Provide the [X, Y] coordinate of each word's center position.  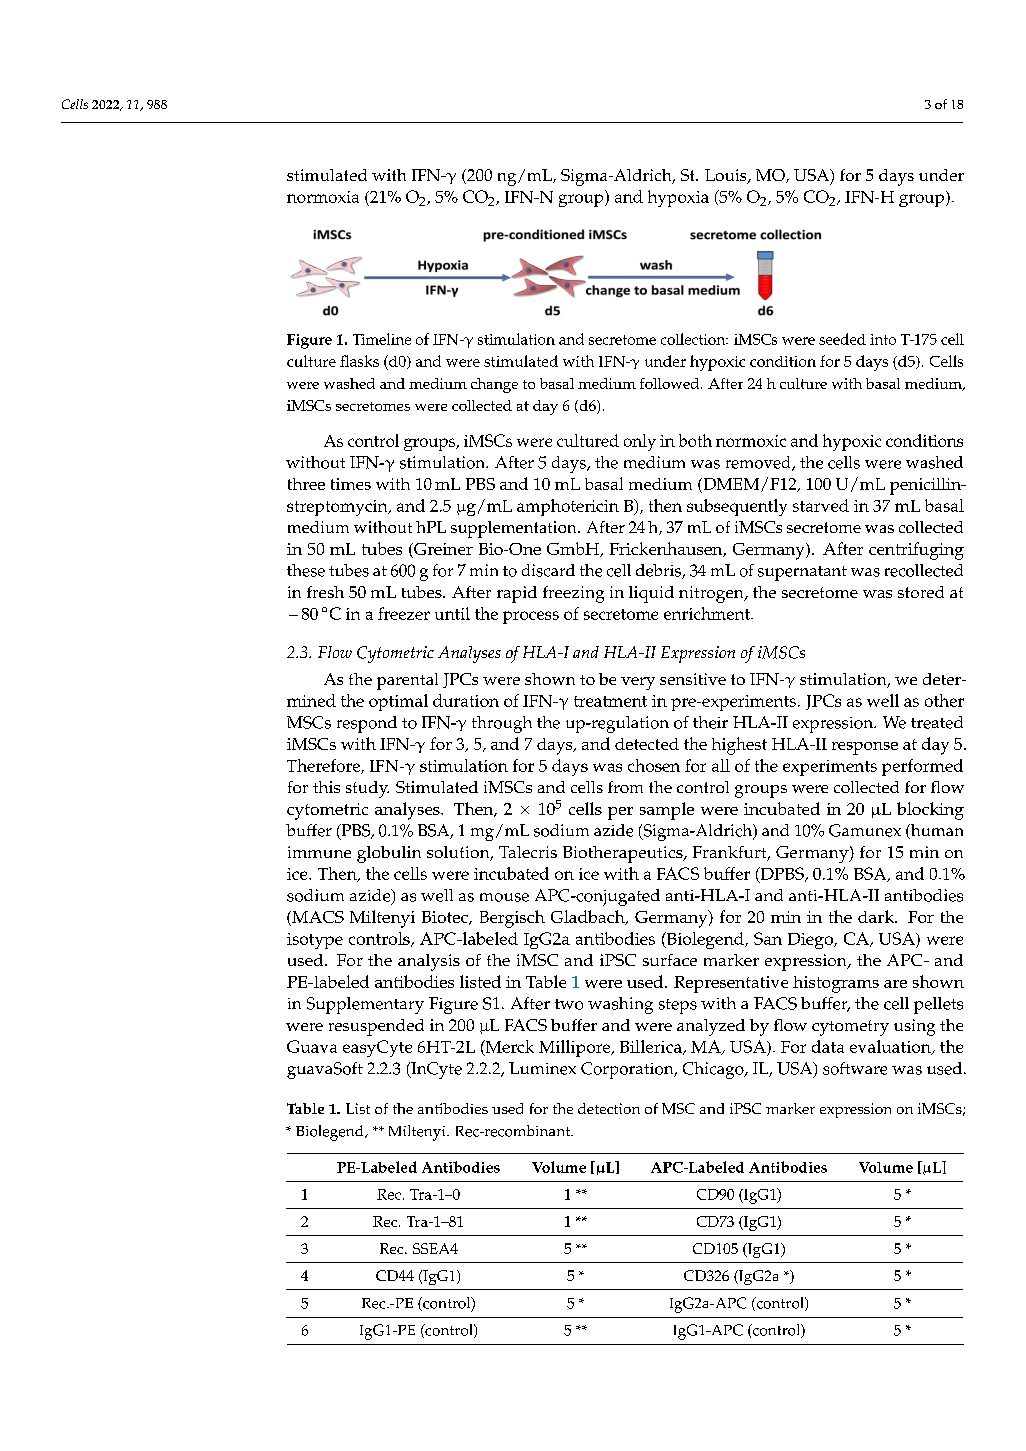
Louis [727, 176]
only [640, 442]
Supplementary [365, 1005]
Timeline [382, 339]
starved [821, 505]
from [625, 787]
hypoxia [678, 198]
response [865, 748]
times [351, 484]
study [367, 789]
